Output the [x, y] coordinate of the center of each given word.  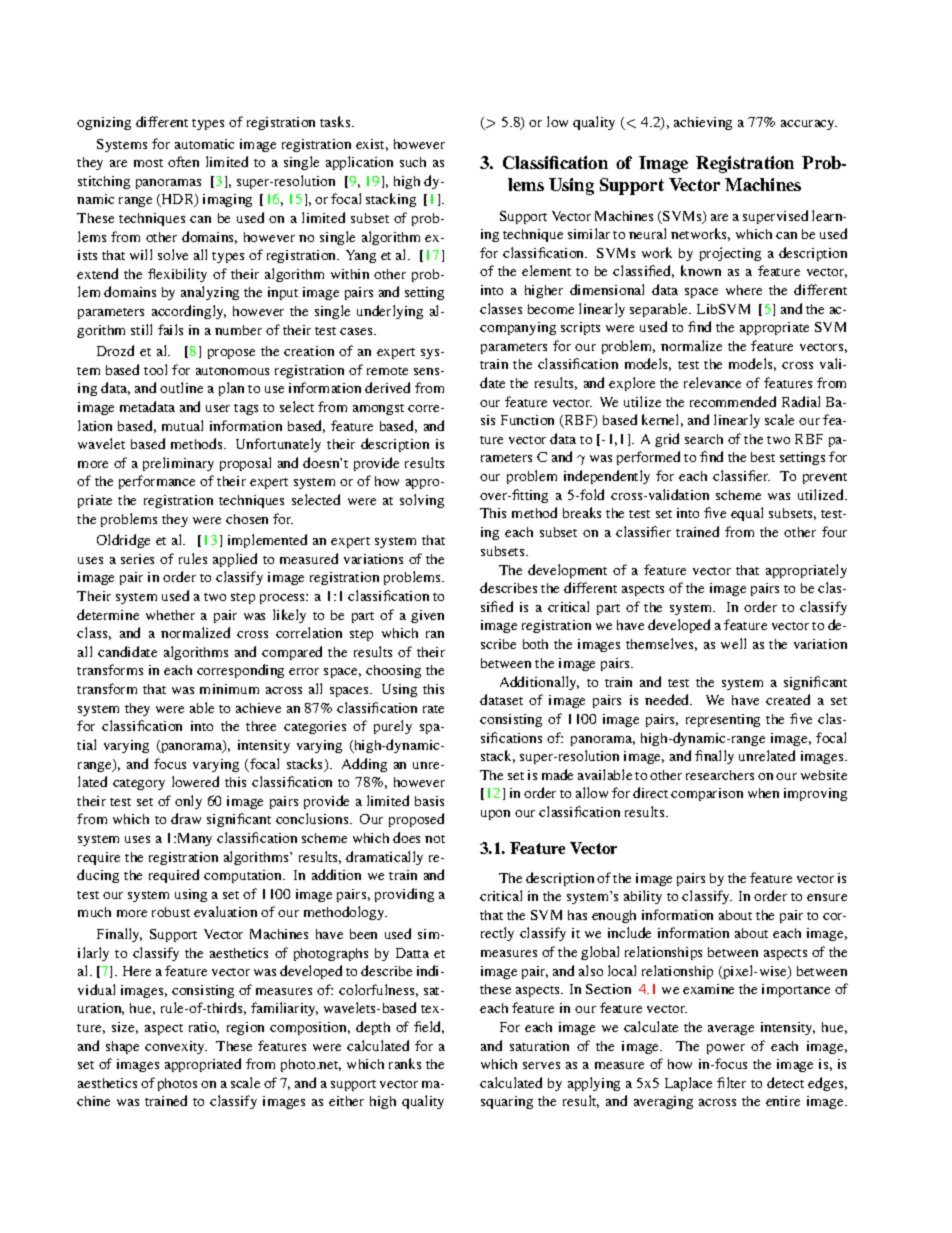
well [733, 643]
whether [170, 615]
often [183, 161]
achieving [703, 123]
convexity [176, 1047]
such [413, 162]
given [427, 616]
